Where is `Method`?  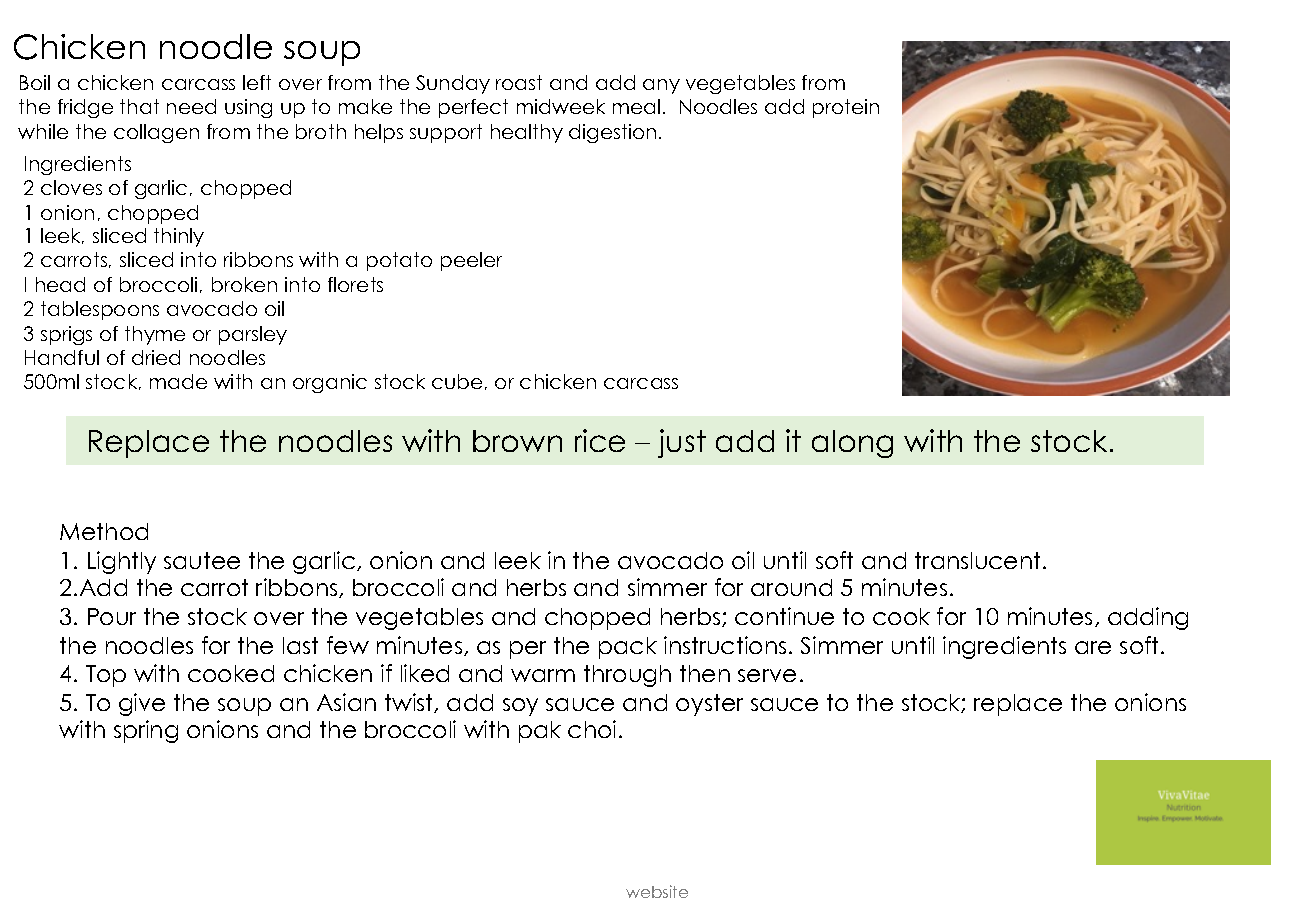 Method is located at coordinates (104, 531).
